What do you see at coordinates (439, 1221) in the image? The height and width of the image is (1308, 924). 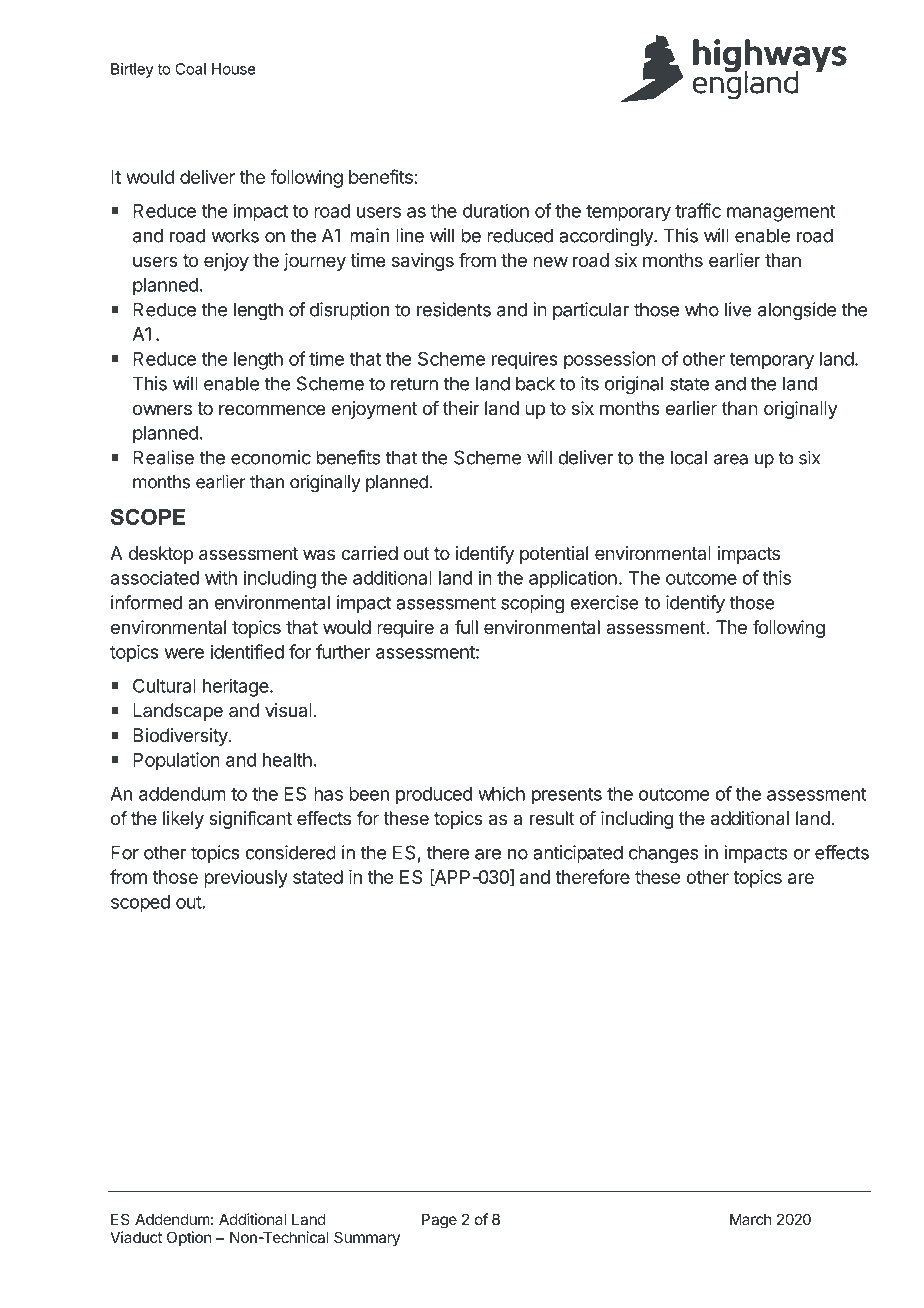 I see `Page` at bounding box center [439, 1221].
